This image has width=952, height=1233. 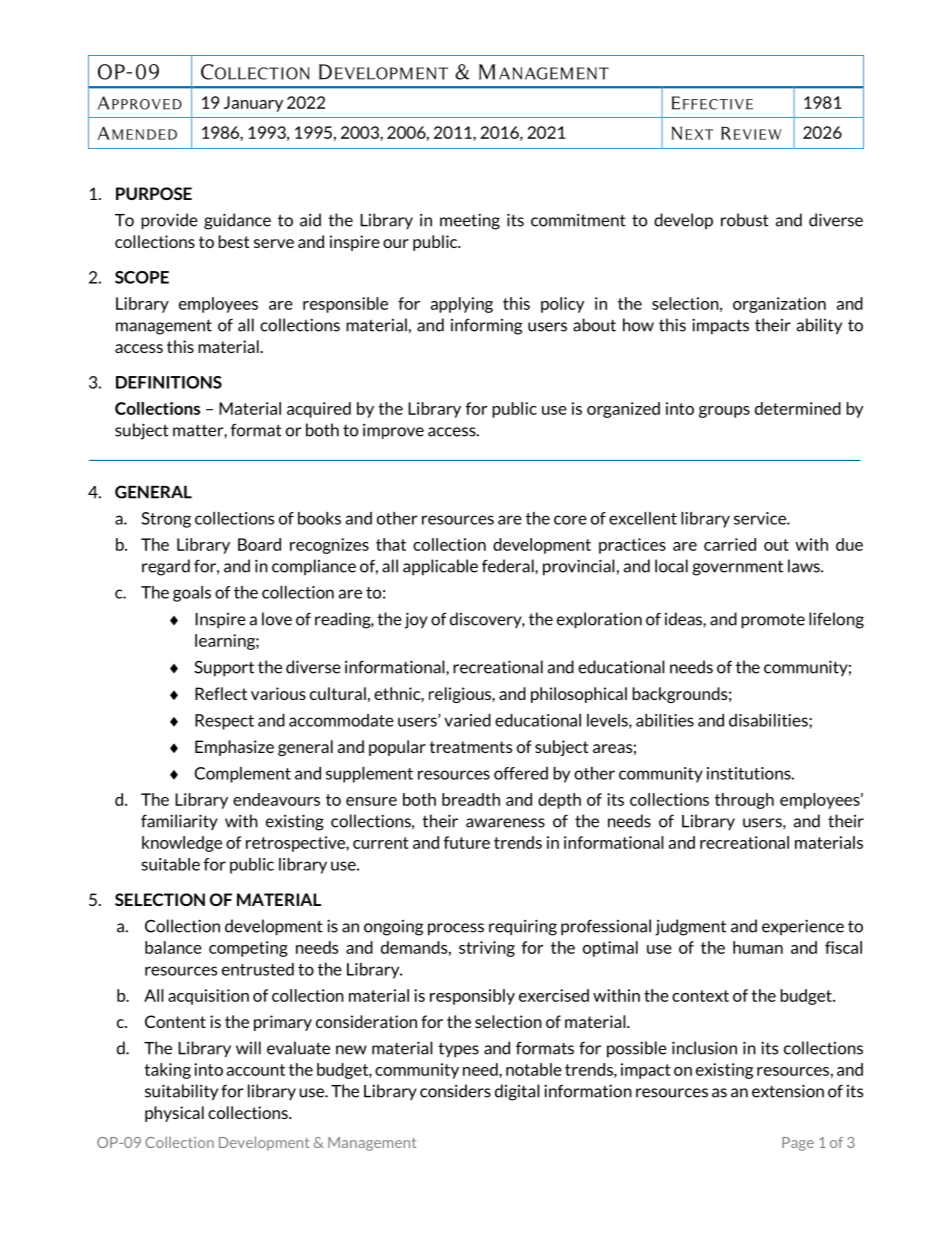 What do you see at coordinates (470, 221) in the image?
I see `meeting` at bounding box center [470, 221].
